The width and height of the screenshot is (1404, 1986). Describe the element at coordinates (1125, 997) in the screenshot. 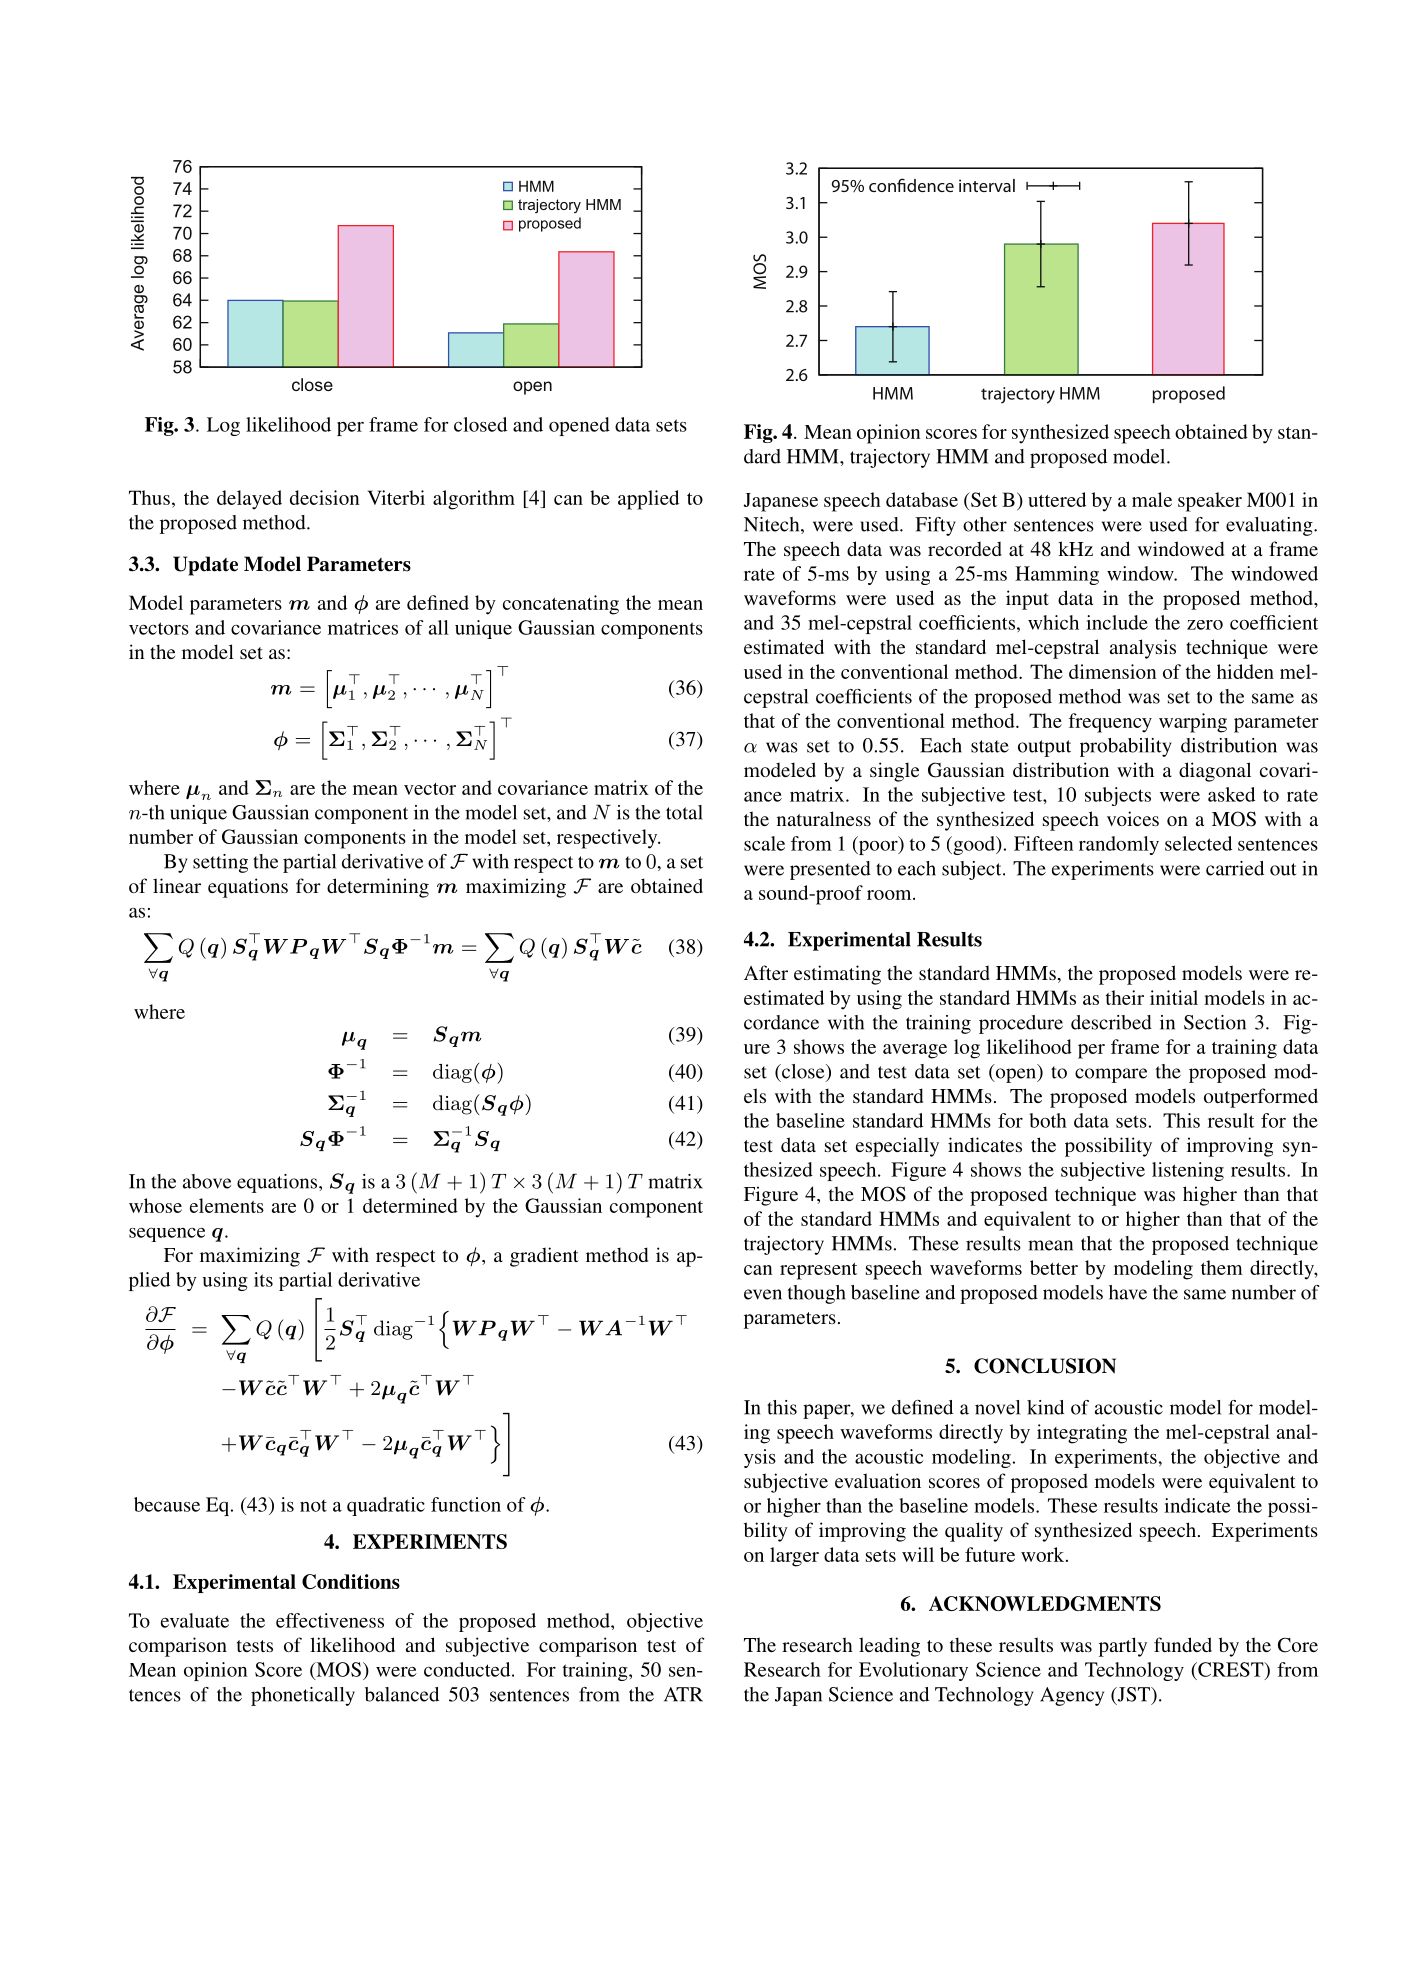

I see `their` at that location.
